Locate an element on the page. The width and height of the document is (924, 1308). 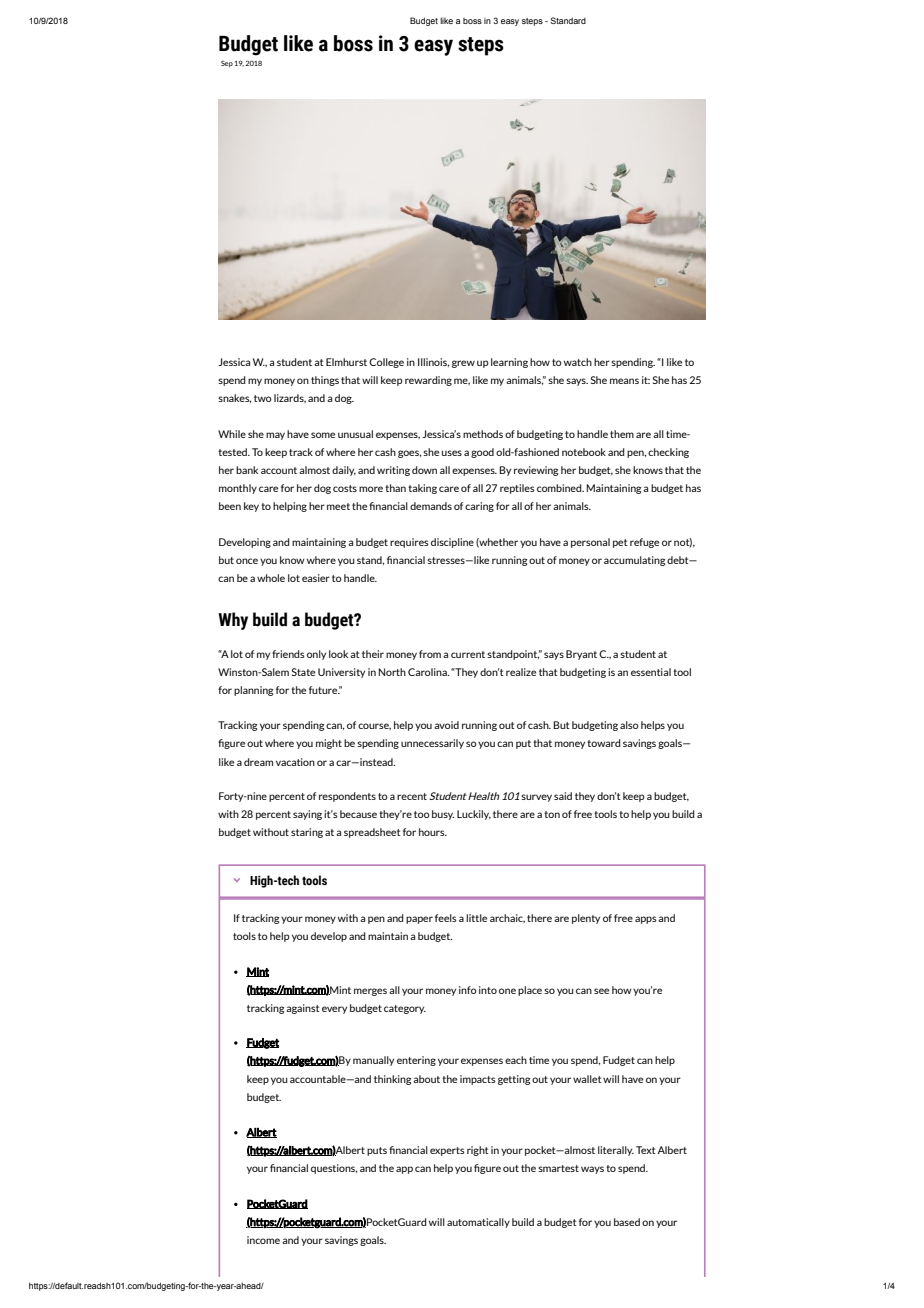
automatically is located at coordinates (478, 1223).
